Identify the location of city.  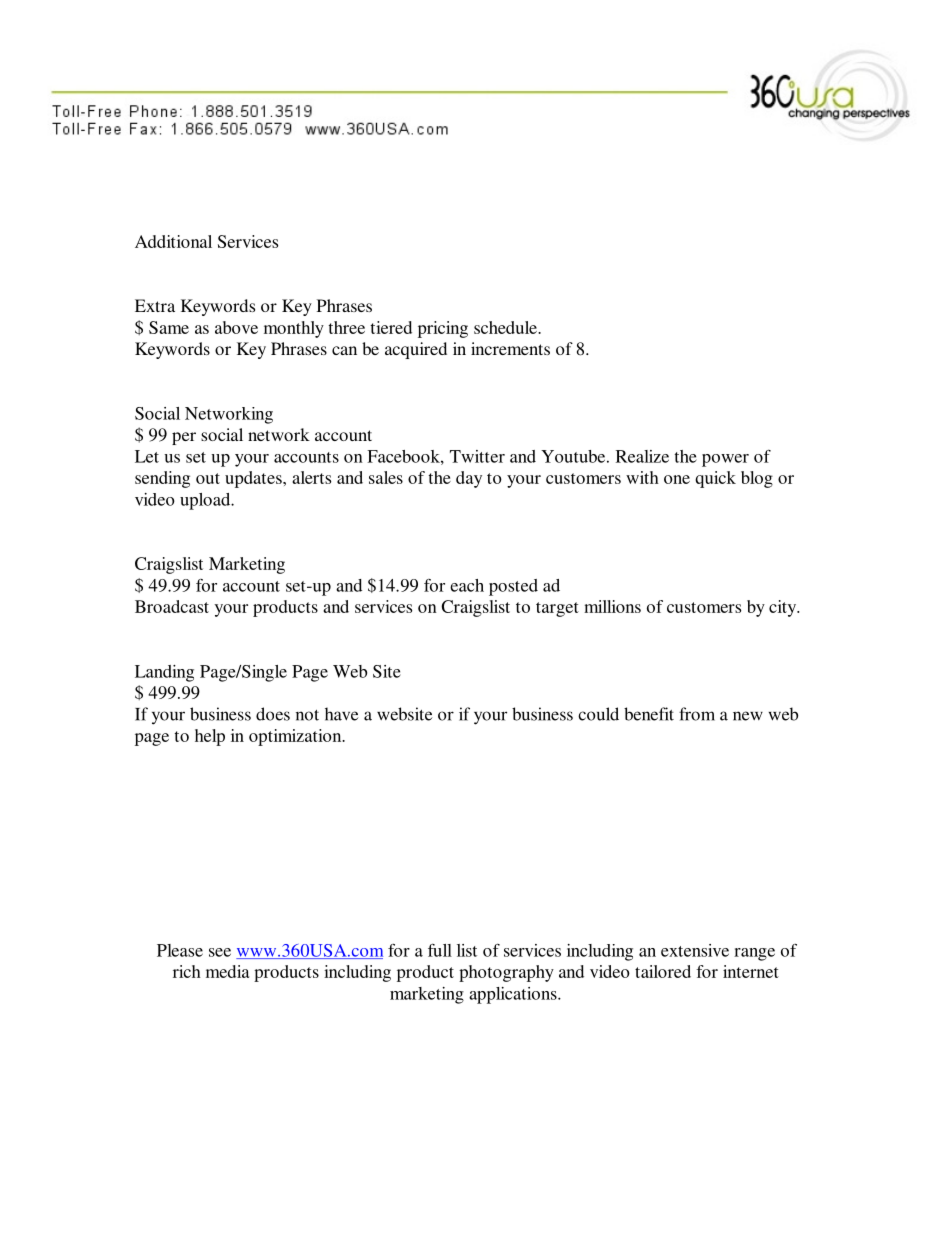
(784, 608).
